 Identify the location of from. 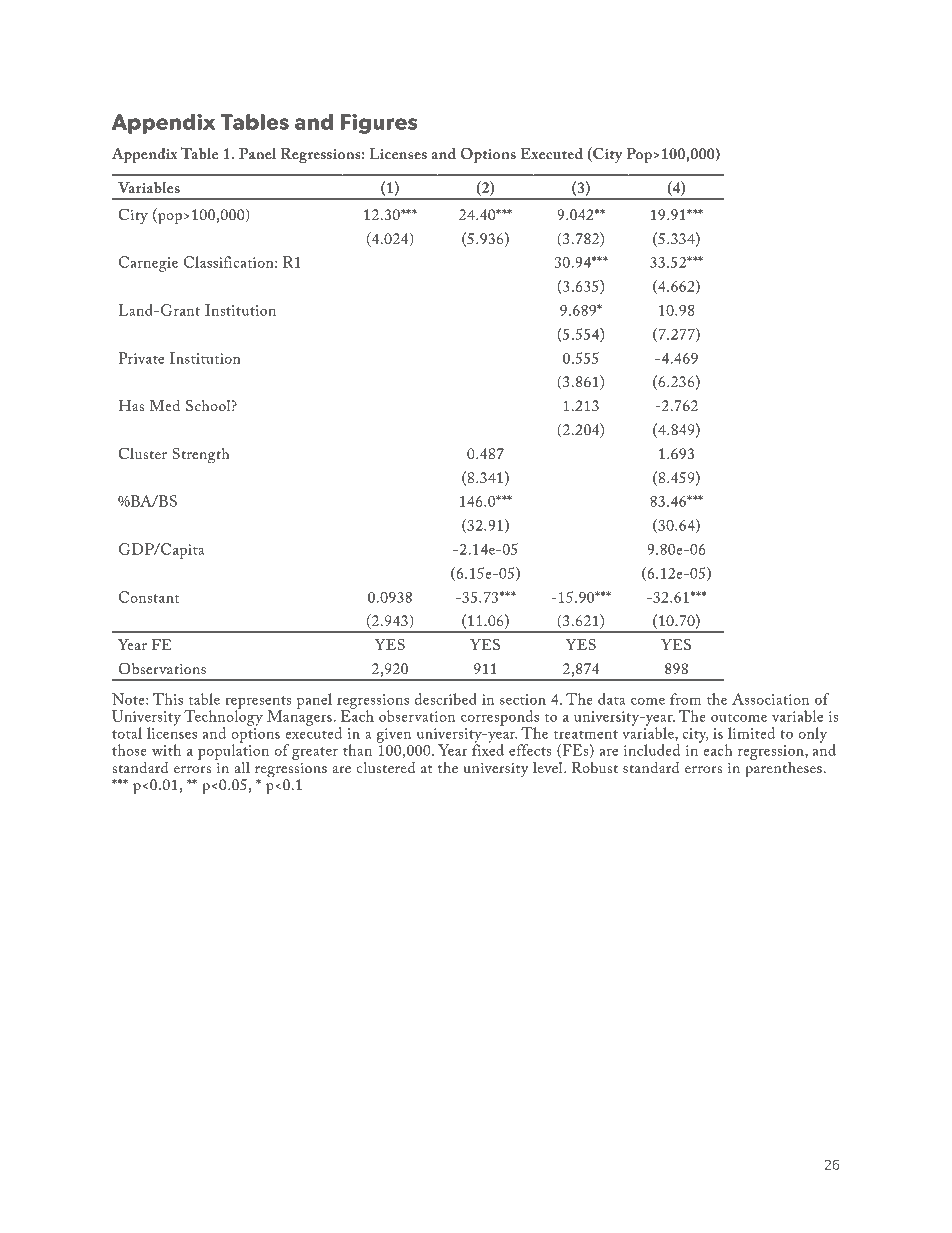
(685, 699).
